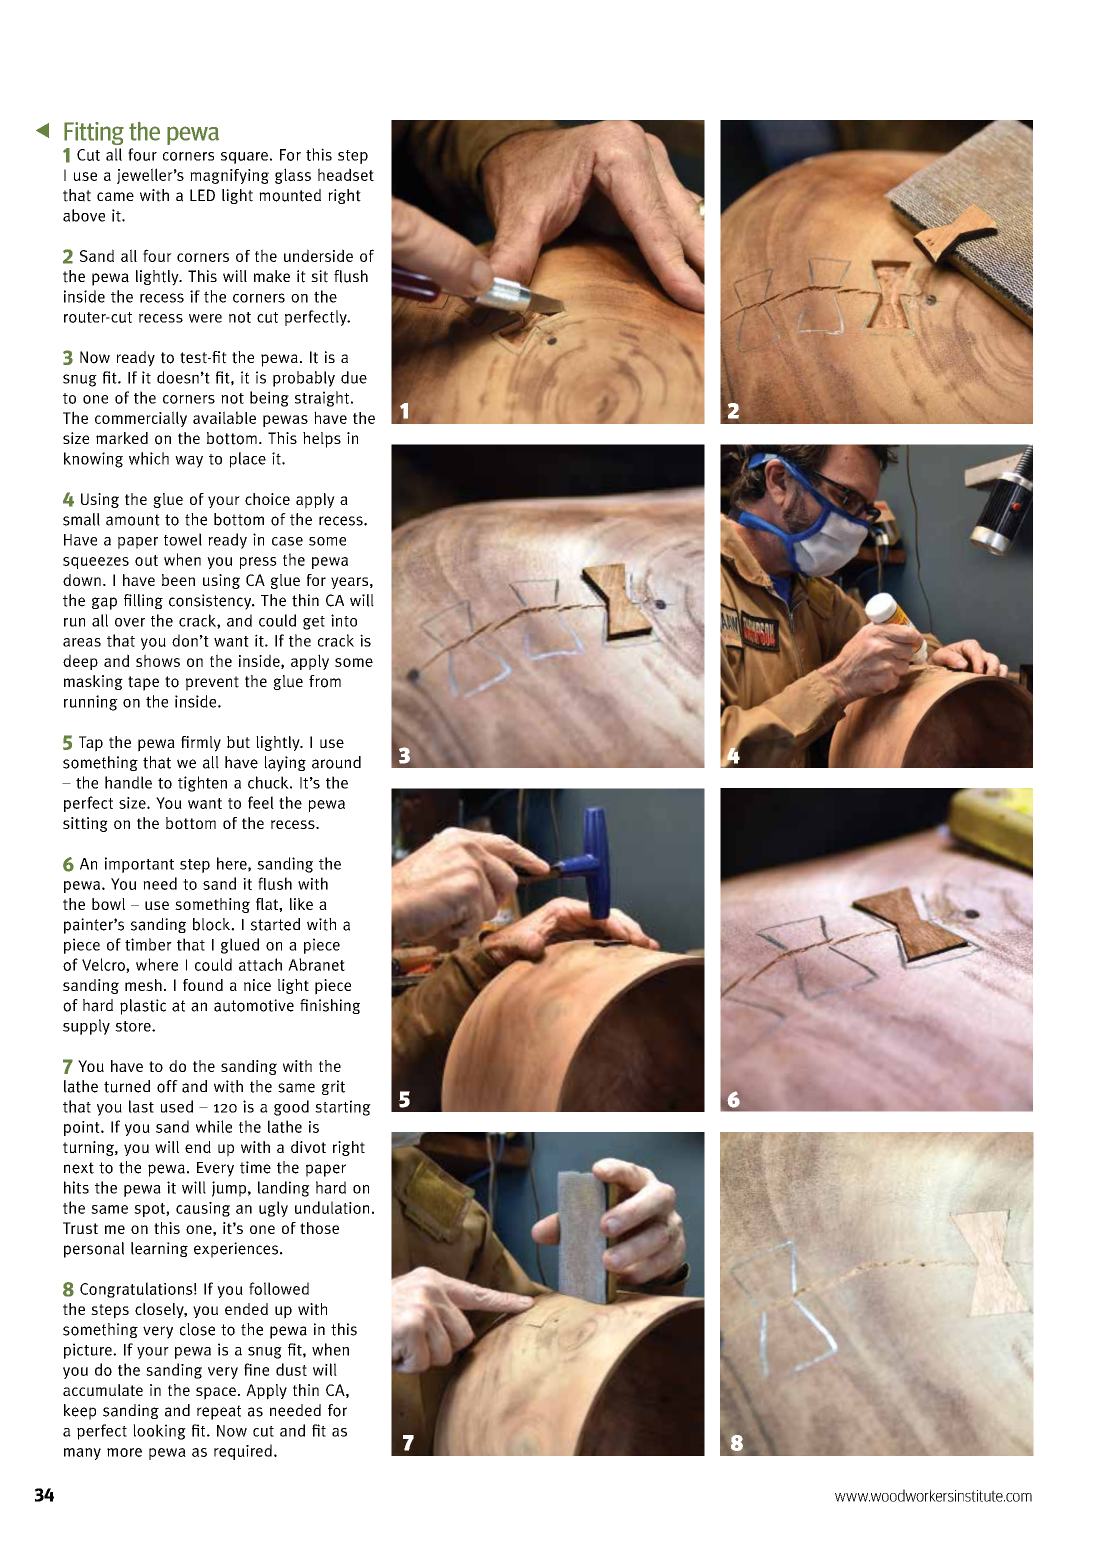 The height and width of the screenshot is (1550, 1096). Describe the element at coordinates (314, 623) in the screenshot. I see `get` at that location.
